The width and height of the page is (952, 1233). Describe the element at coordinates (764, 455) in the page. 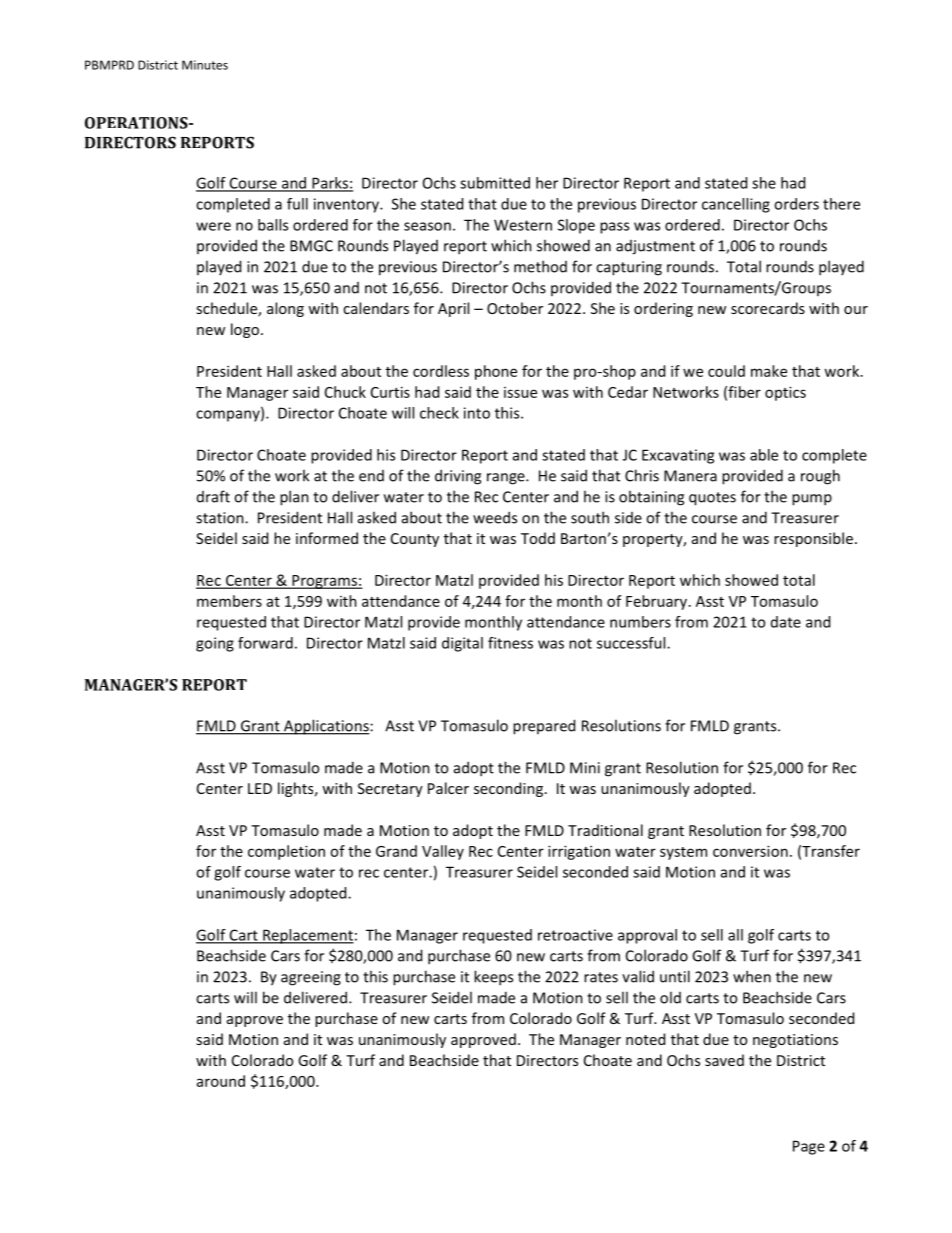

I see `able` at that location.
